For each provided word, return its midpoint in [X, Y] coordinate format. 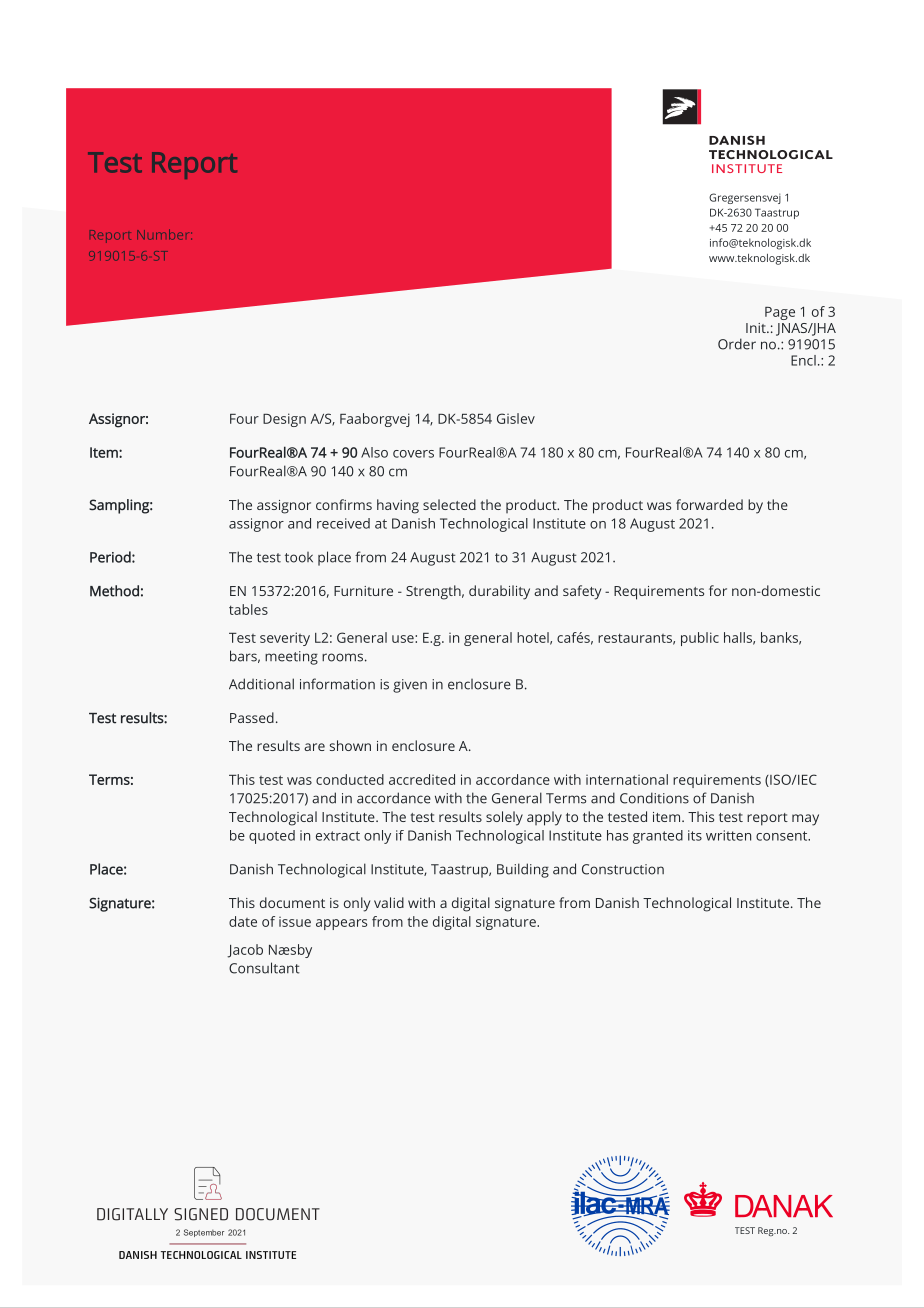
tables [248, 609]
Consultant [264, 968]
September [204, 1233]
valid [389, 902]
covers [413, 454]
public [700, 639]
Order [737, 344]
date [243, 921]
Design [284, 420]
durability [499, 592]
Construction [623, 869]
